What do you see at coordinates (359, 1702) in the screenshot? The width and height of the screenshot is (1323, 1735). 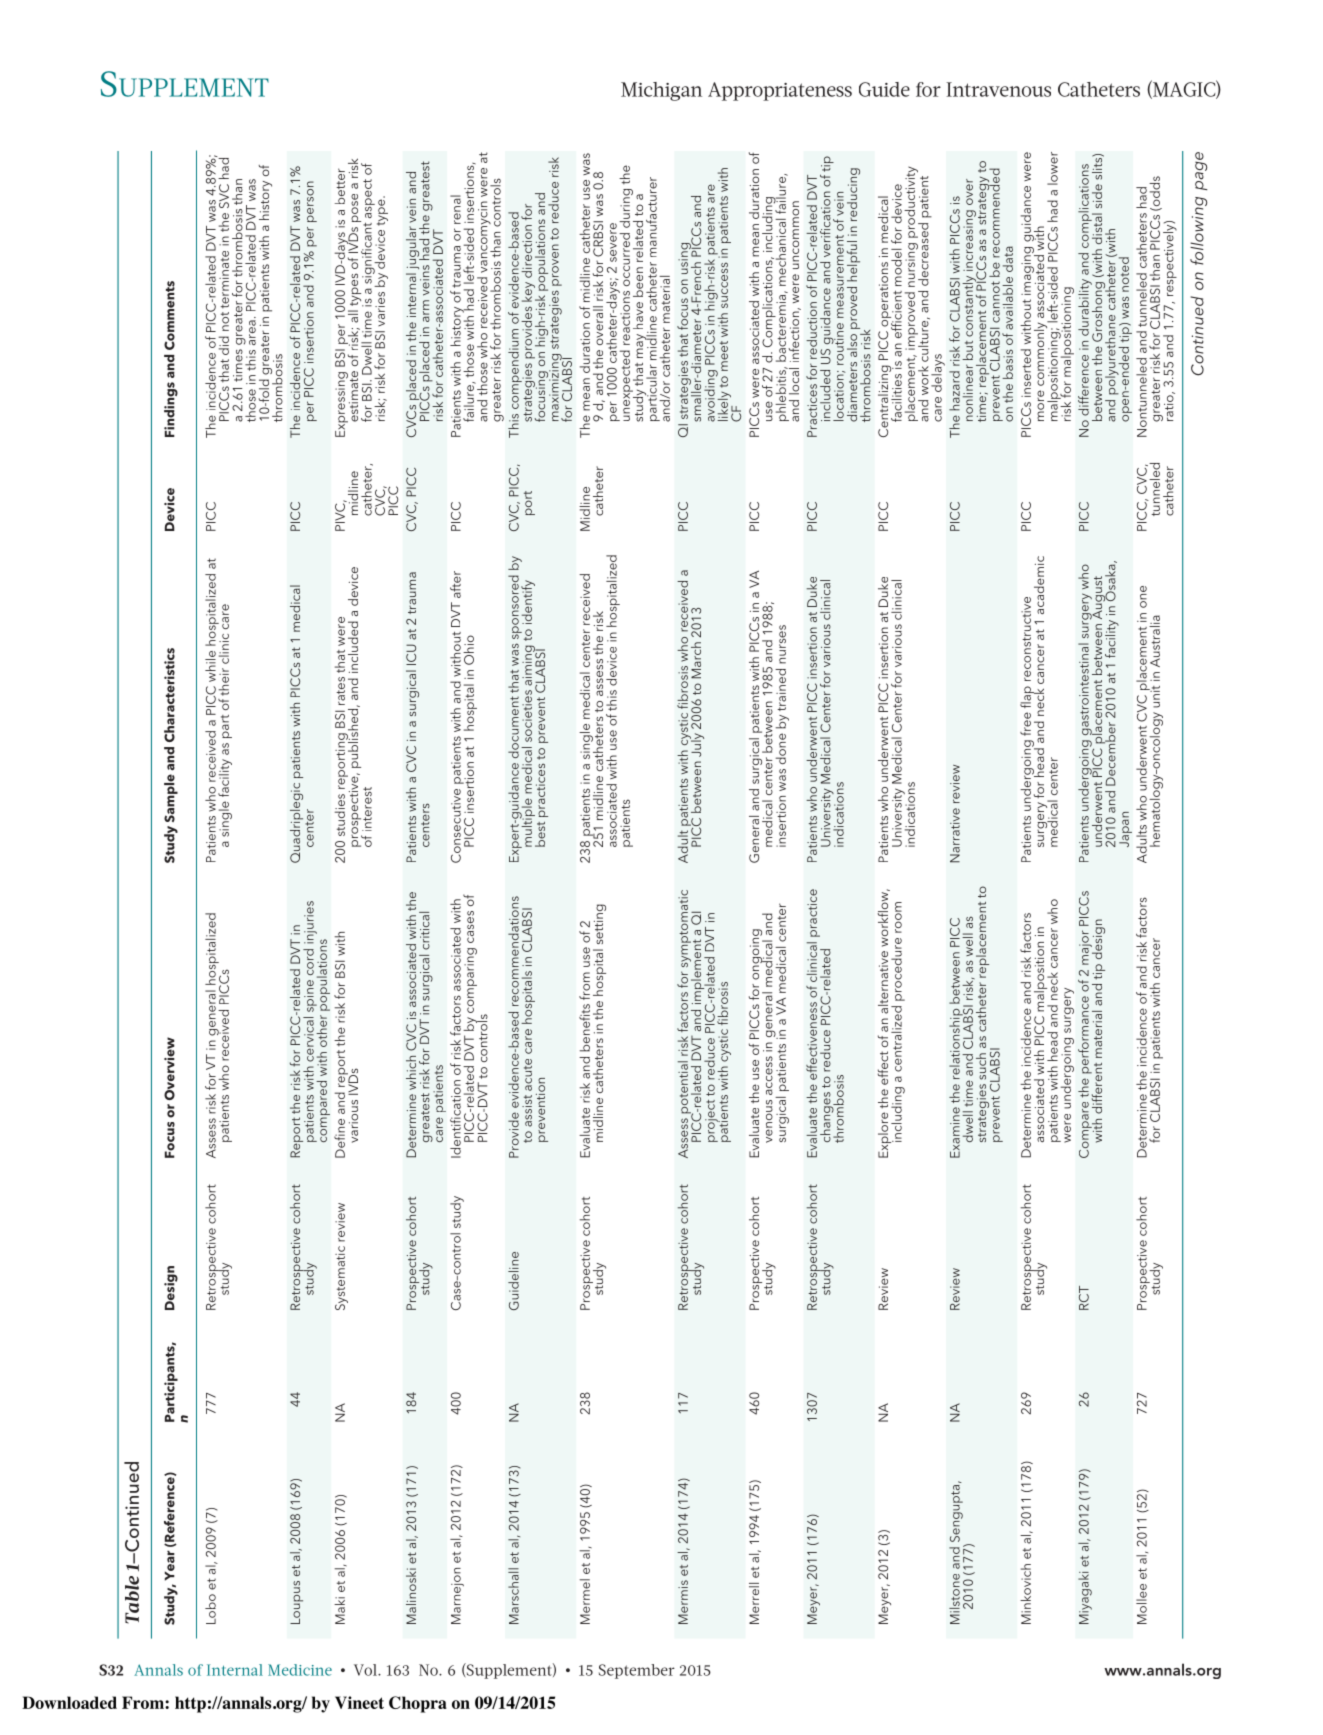 I see `Vineet` at bounding box center [359, 1702].
